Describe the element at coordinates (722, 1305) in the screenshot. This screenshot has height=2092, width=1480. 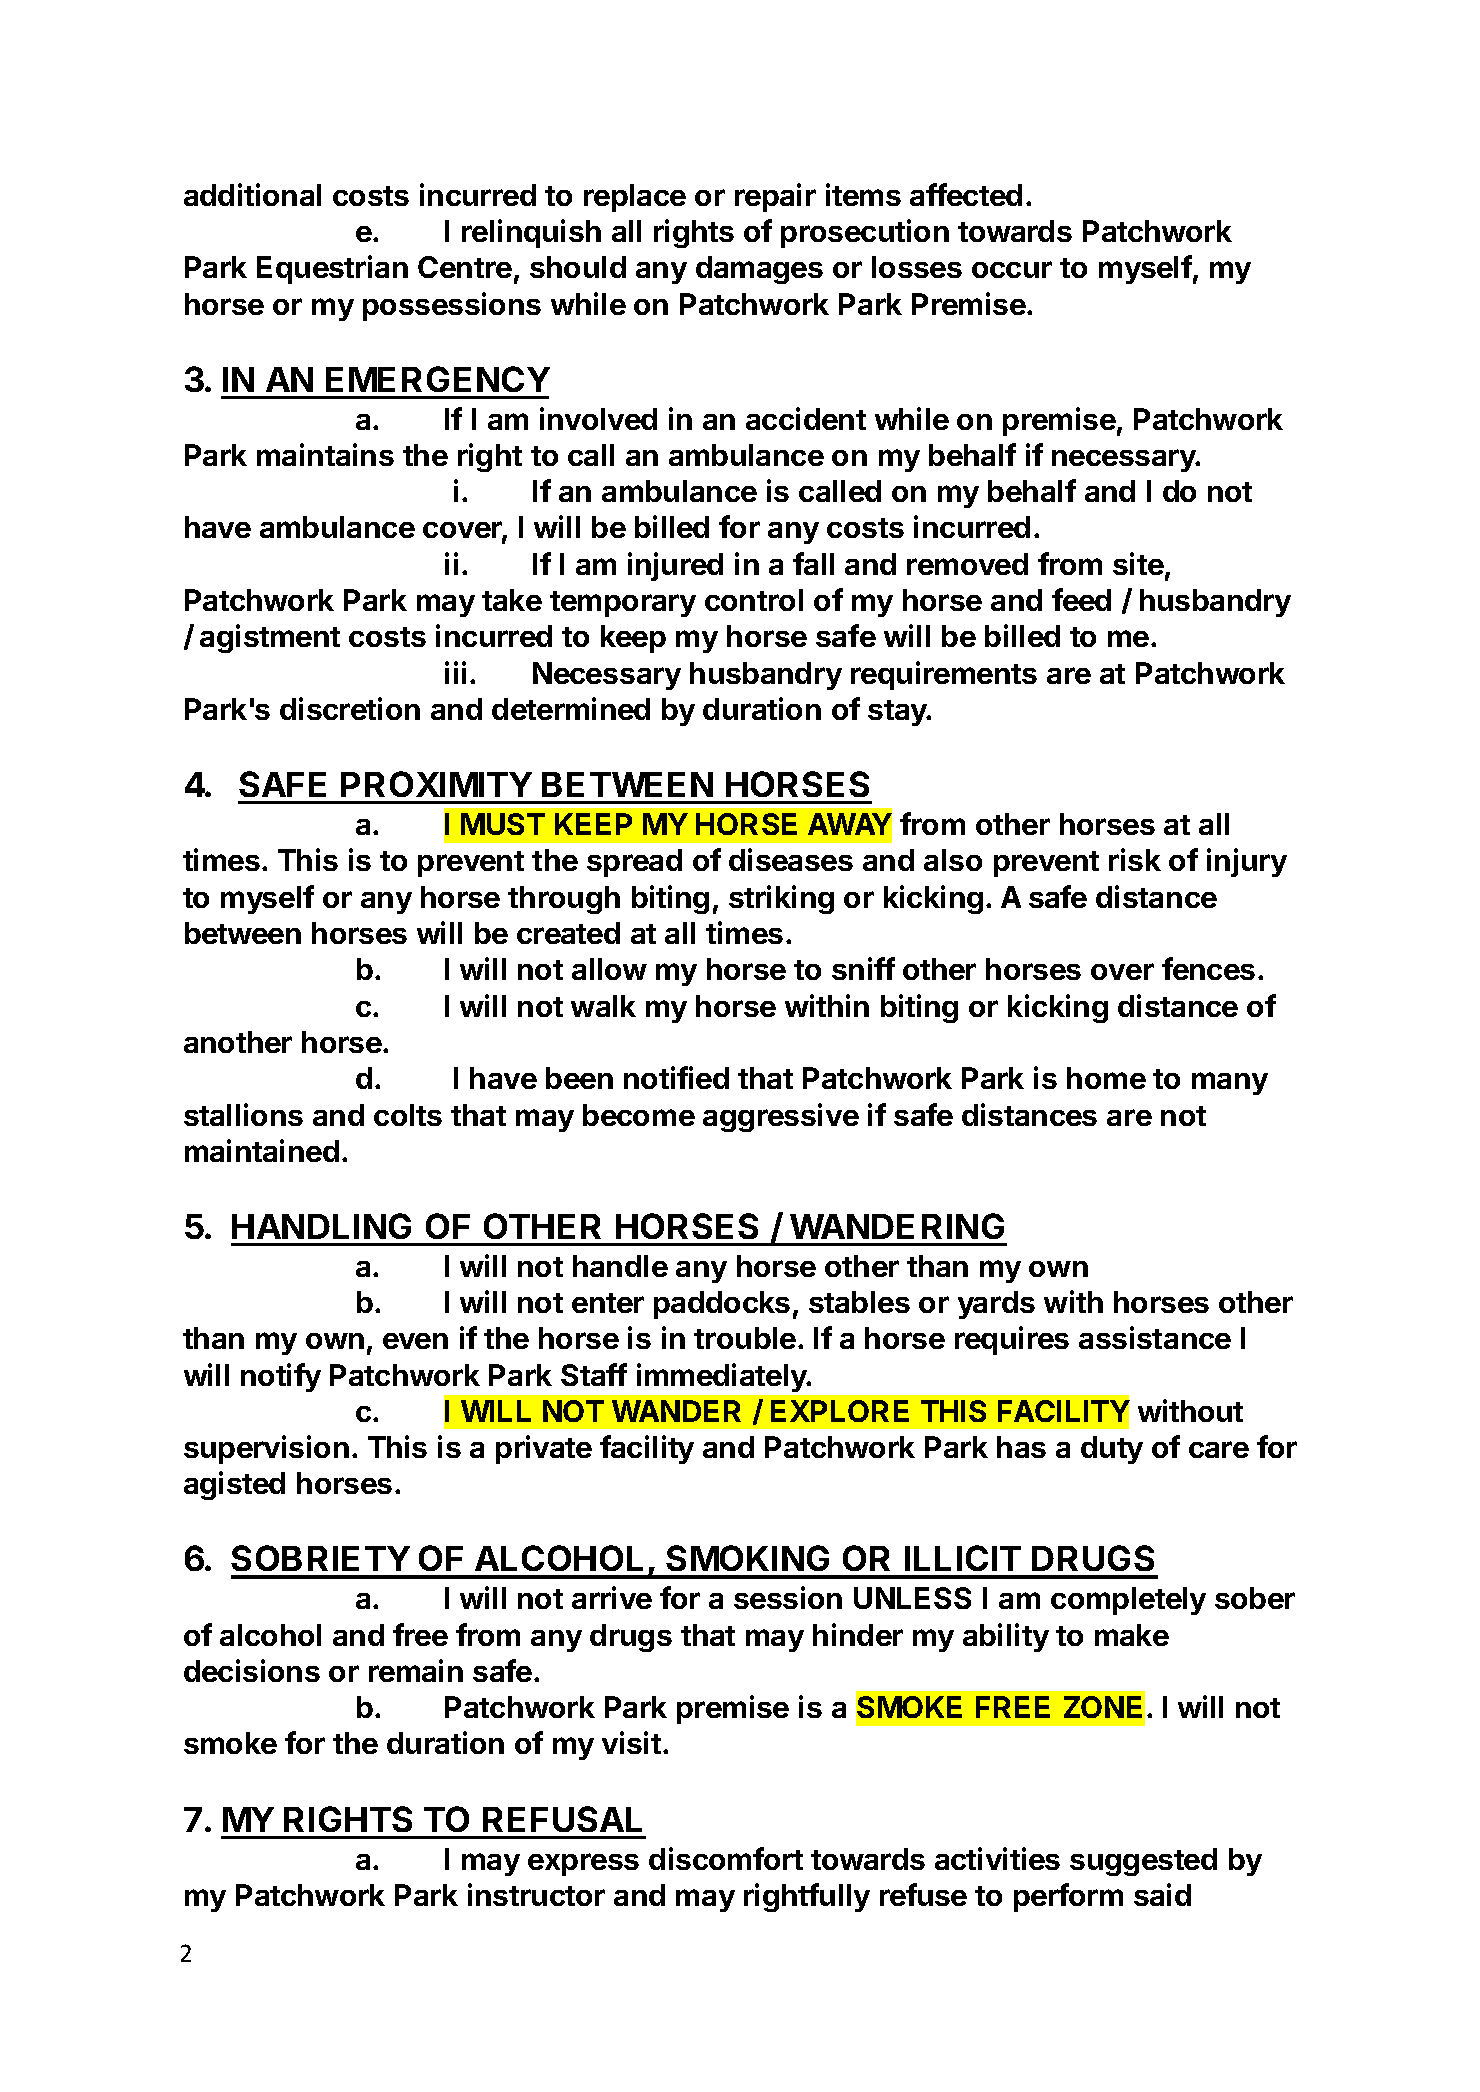
I see `paddocks` at that location.
